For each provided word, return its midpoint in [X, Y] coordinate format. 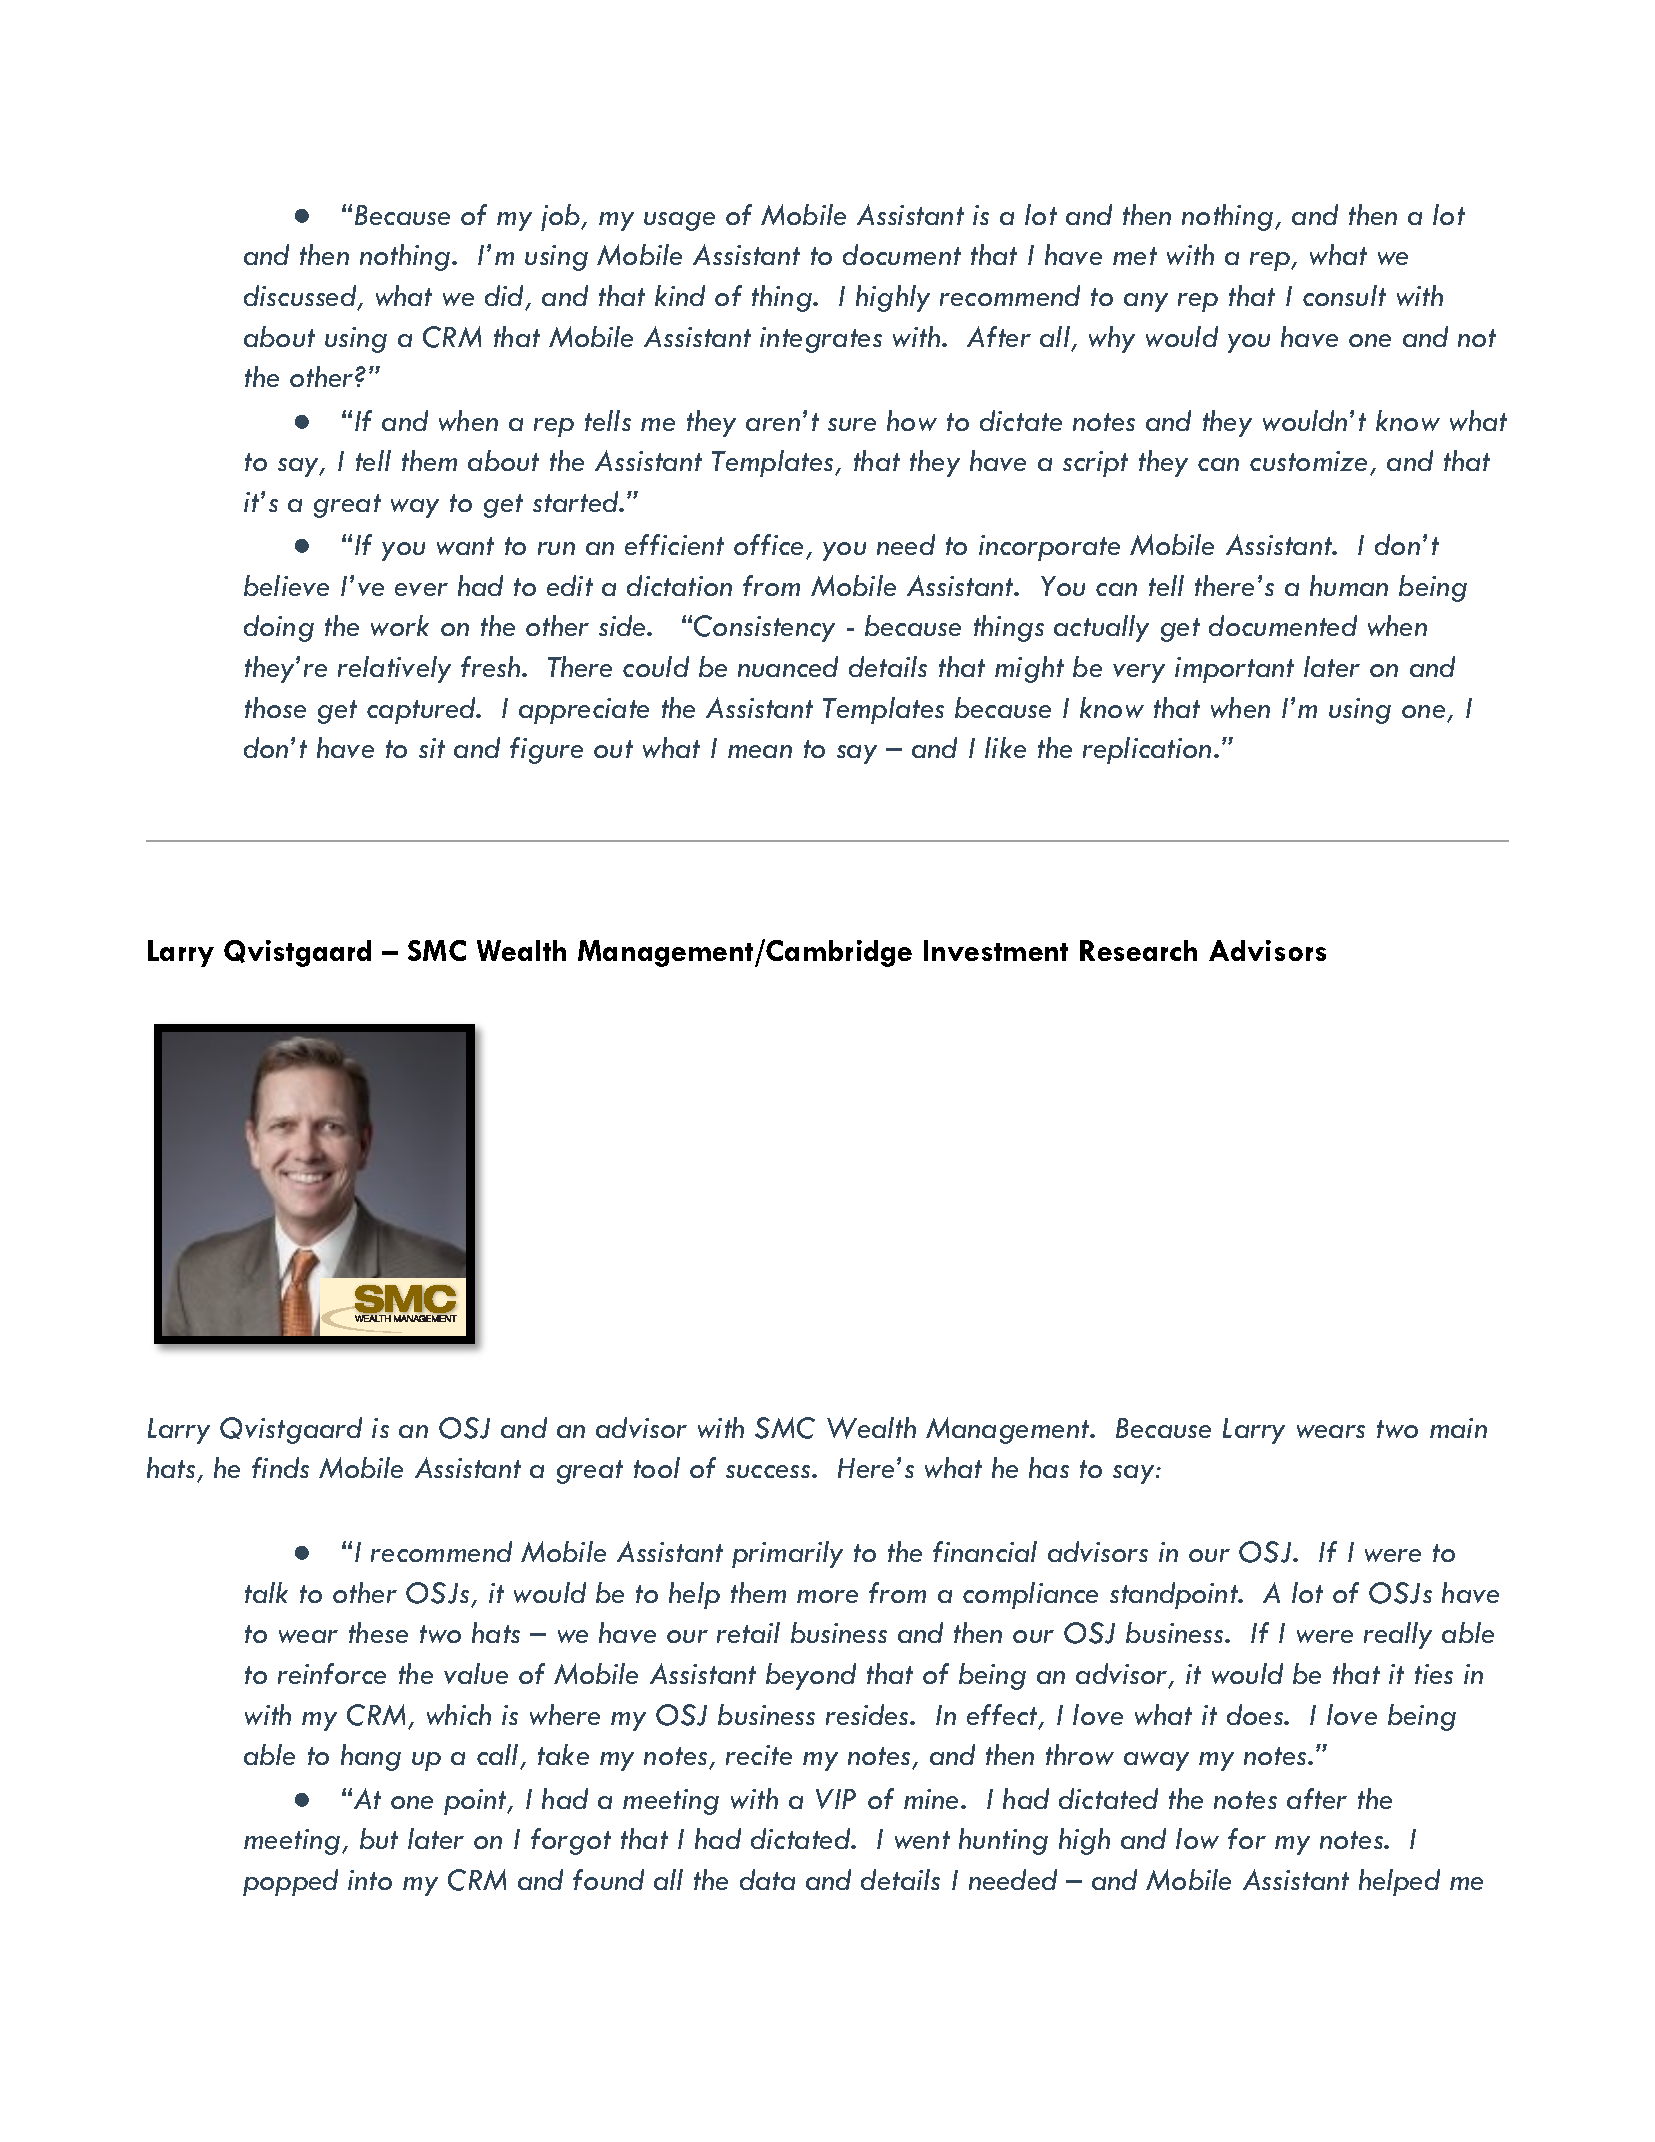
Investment [996, 950]
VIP [836, 1799]
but [379, 1838]
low [1197, 1838]
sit [432, 748]
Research [1138, 950]
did [506, 297]
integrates [821, 340]
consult [1344, 295]
